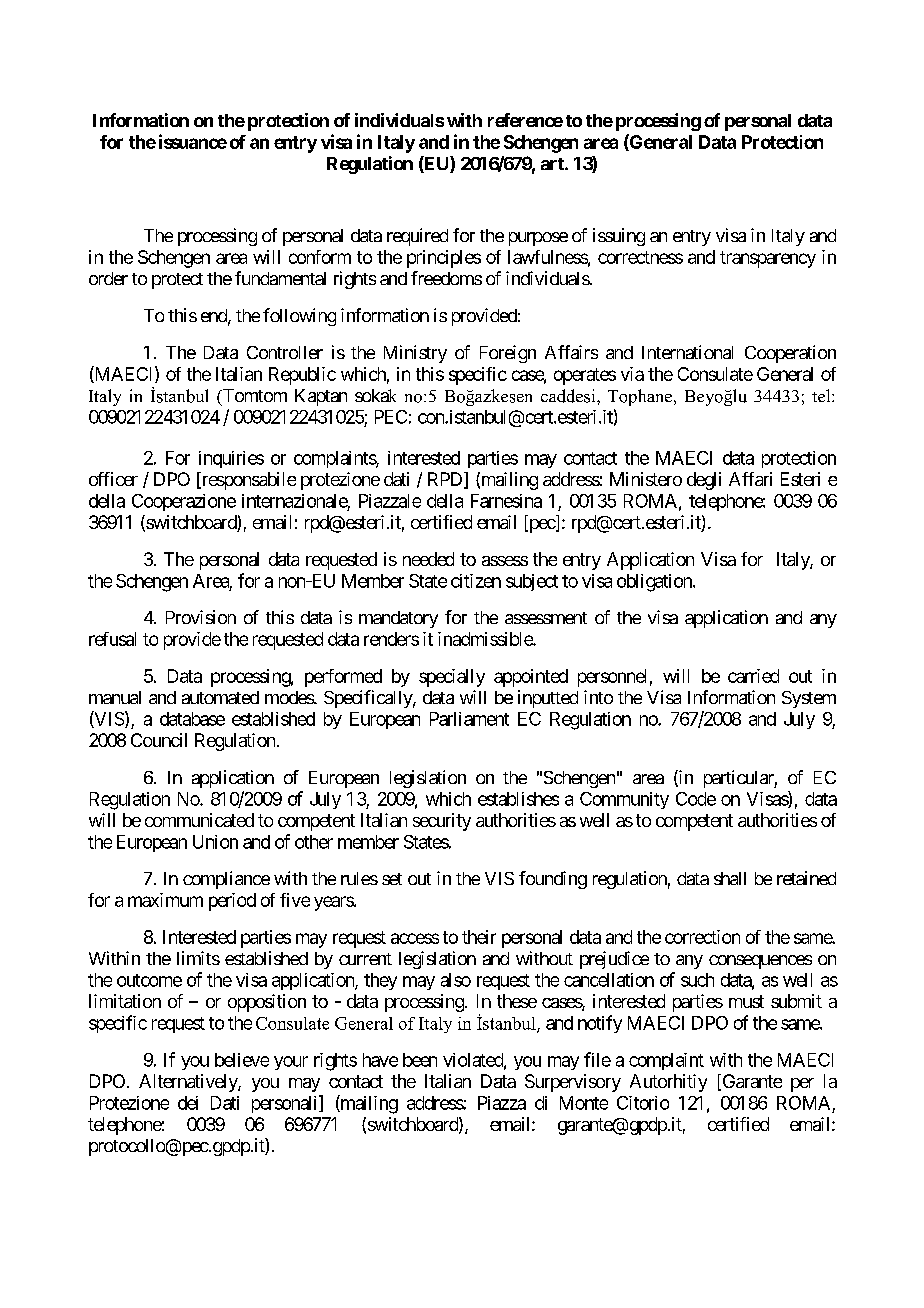 This image has width=924, height=1308. Describe the element at coordinates (753, 676) in the image. I see `carried` at that location.
